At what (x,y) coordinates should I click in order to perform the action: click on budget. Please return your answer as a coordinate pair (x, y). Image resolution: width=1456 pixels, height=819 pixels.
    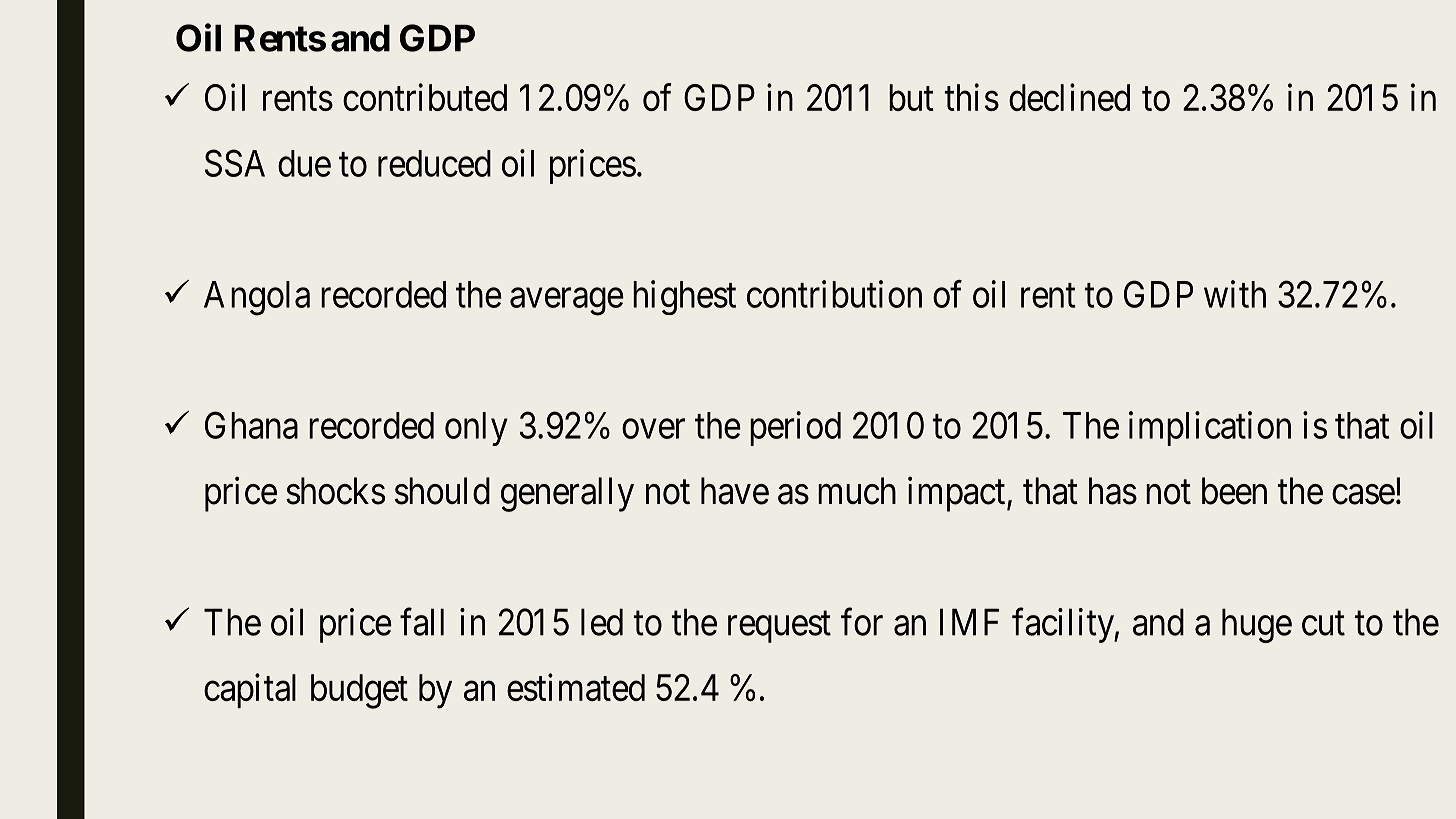
    Looking at the image, I should click on (359, 691).
